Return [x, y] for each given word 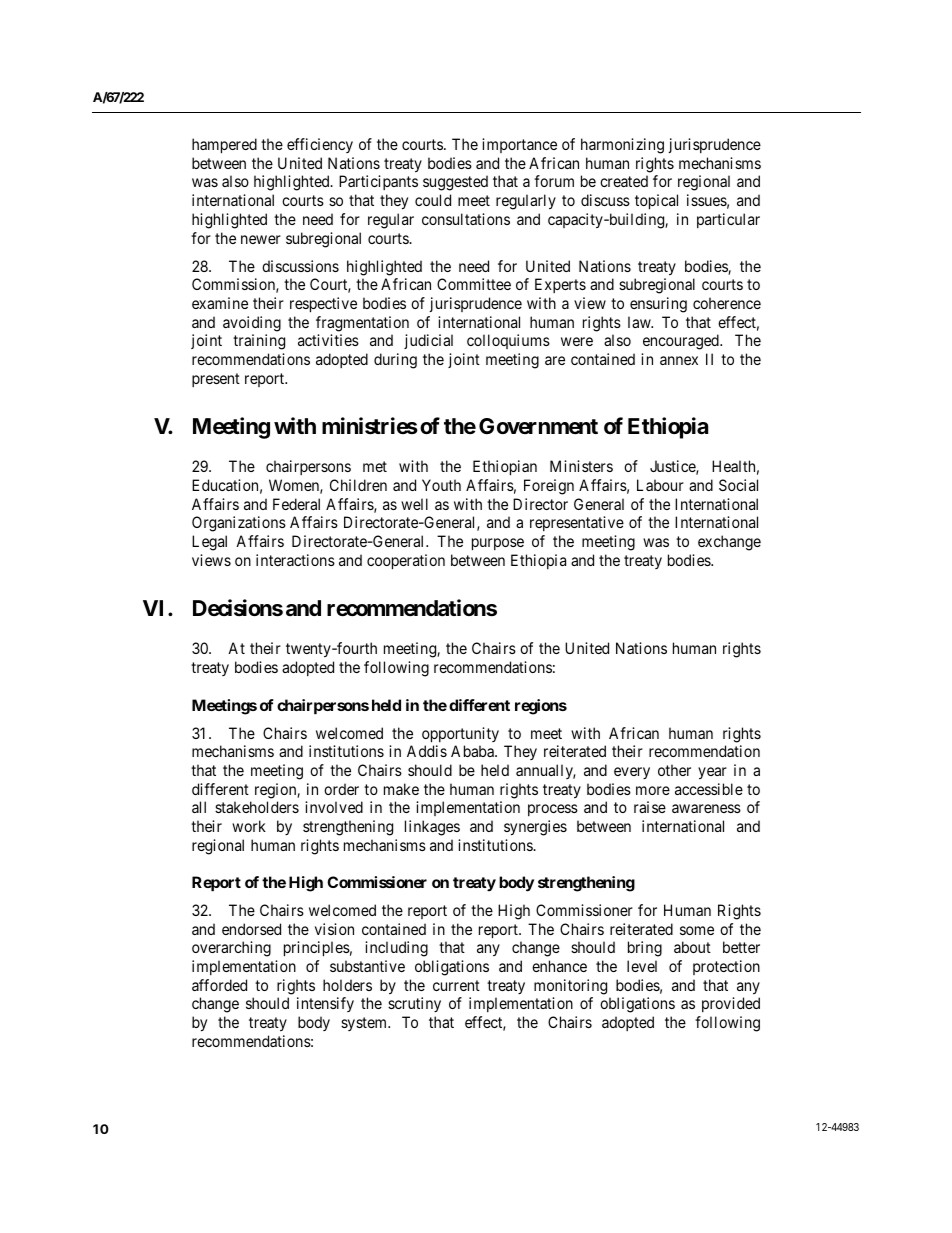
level [642, 966]
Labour [660, 485]
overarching [231, 949]
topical [656, 201]
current [456, 985]
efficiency [320, 145]
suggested [455, 183]
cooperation [406, 561]
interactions [295, 560]
